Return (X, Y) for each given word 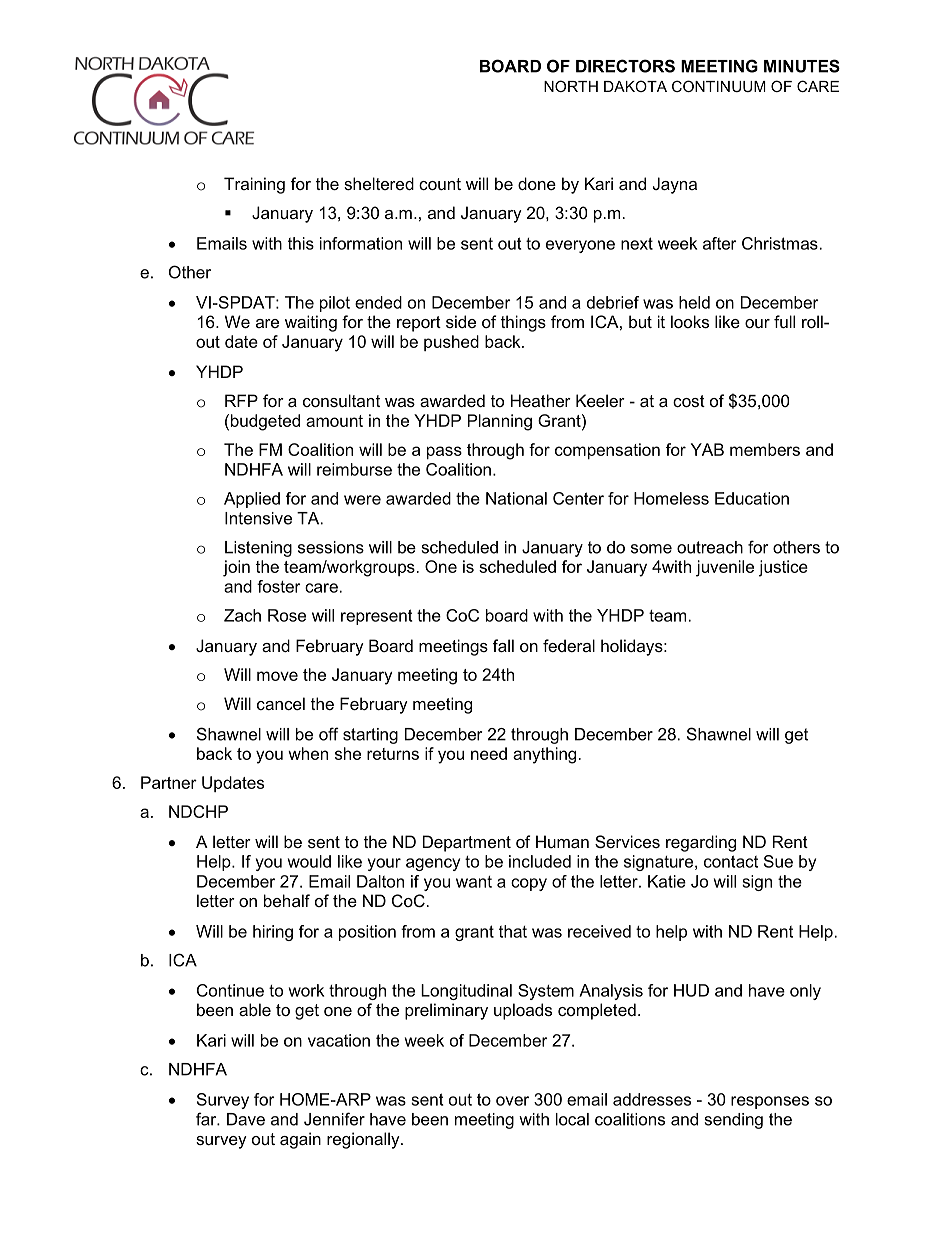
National (516, 498)
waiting (311, 323)
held (694, 302)
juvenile (725, 568)
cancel (281, 703)
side (461, 321)
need (489, 753)
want (474, 882)
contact (731, 861)
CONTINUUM (719, 86)
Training (254, 185)
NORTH (571, 86)
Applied (252, 500)
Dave (246, 1119)
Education (752, 498)
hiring (273, 933)
